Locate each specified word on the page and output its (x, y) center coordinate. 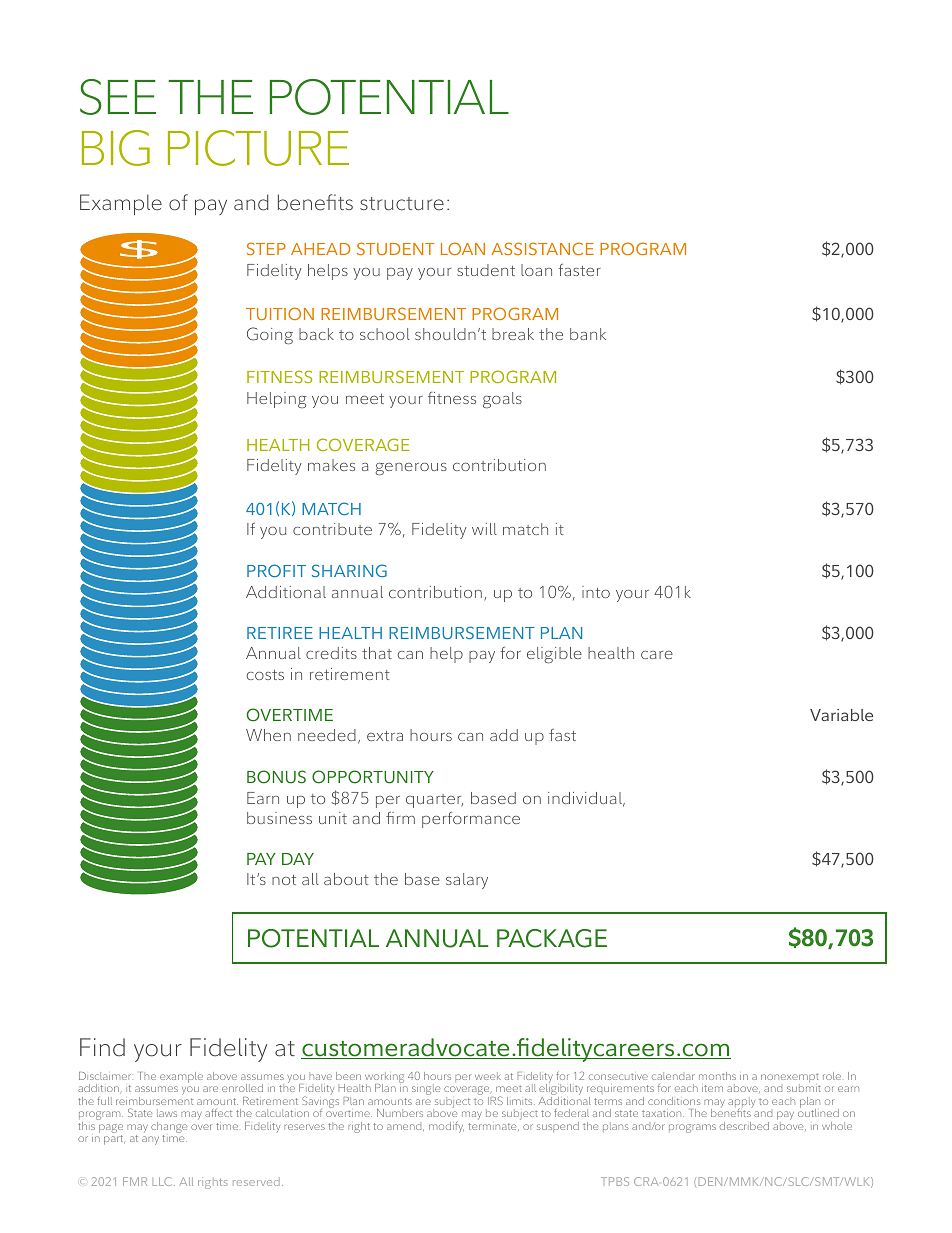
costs (265, 675)
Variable (841, 715)
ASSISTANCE (542, 248)
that (377, 653)
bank (588, 334)
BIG (116, 148)
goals (502, 400)
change (169, 1129)
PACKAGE (552, 938)
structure (402, 204)
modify (446, 1127)
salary (467, 881)
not (284, 880)
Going (270, 335)
